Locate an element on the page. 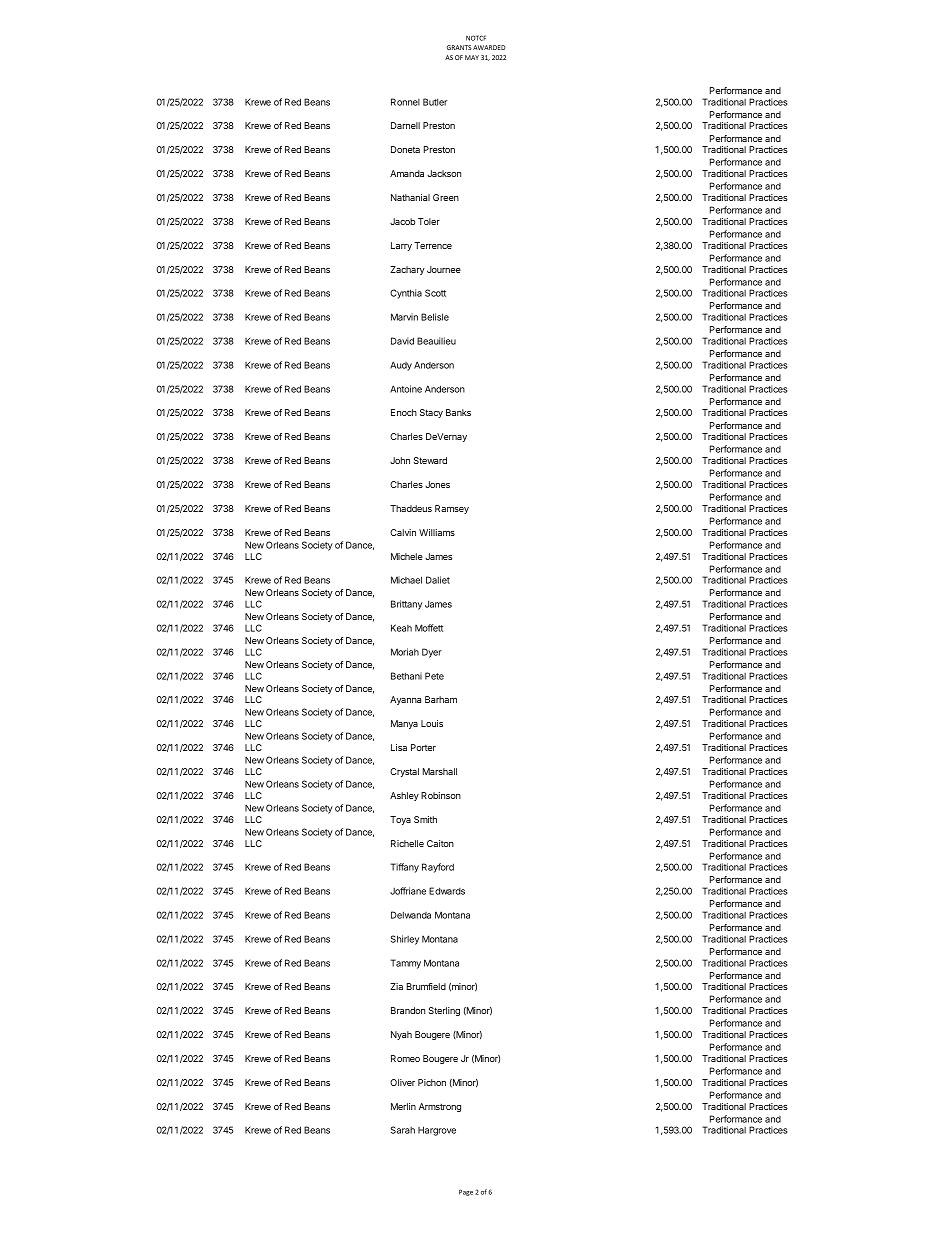 Image resolution: width=952 pixels, height=1233 pixels. MAY is located at coordinates (472, 57).
